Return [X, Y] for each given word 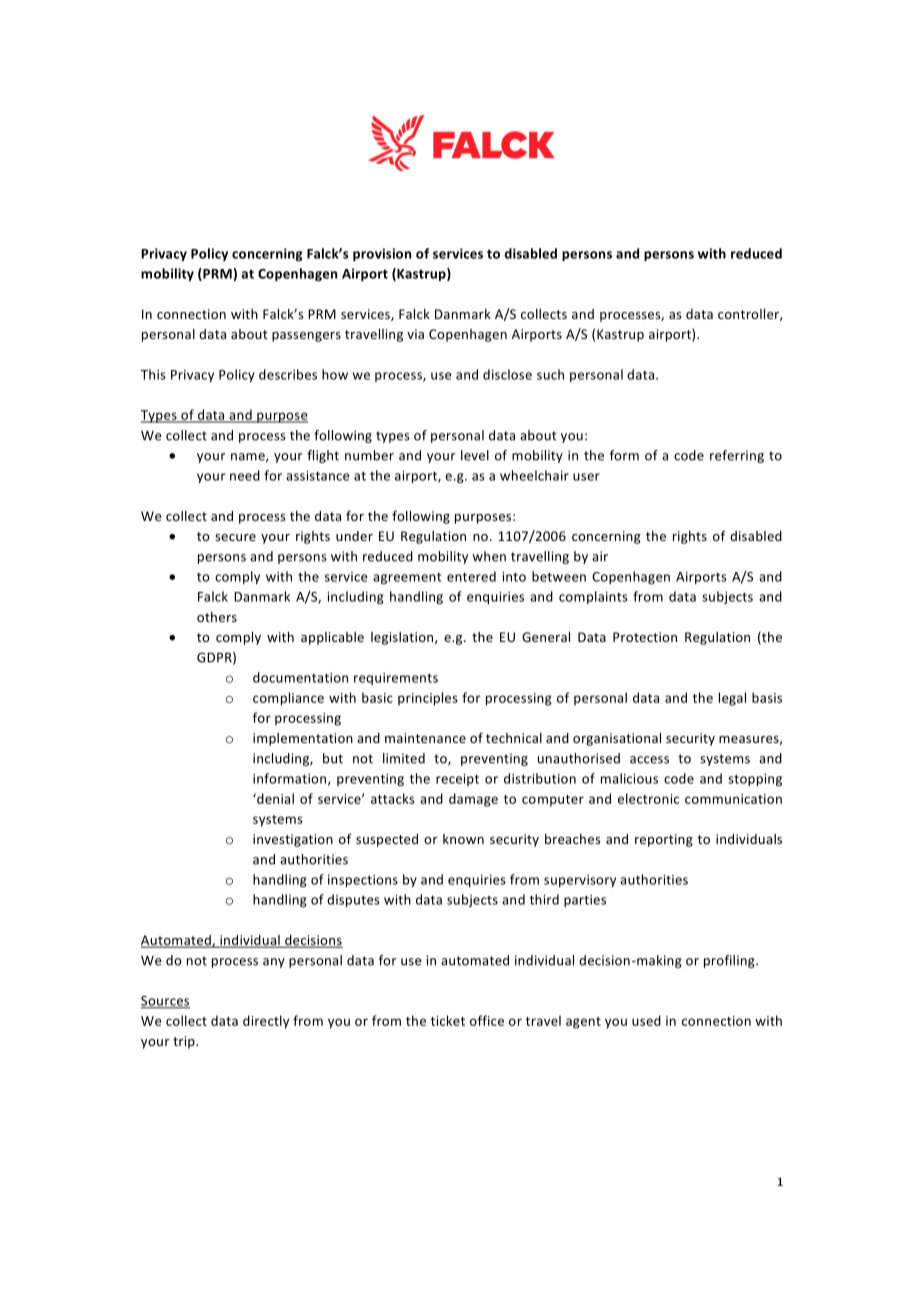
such [550, 374]
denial [274, 798]
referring [737, 456]
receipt [457, 780]
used [646, 1020]
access [649, 760]
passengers [306, 337]
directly [266, 1022]
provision [382, 254]
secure [235, 537]
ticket [448, 1020]
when [489, 556]
